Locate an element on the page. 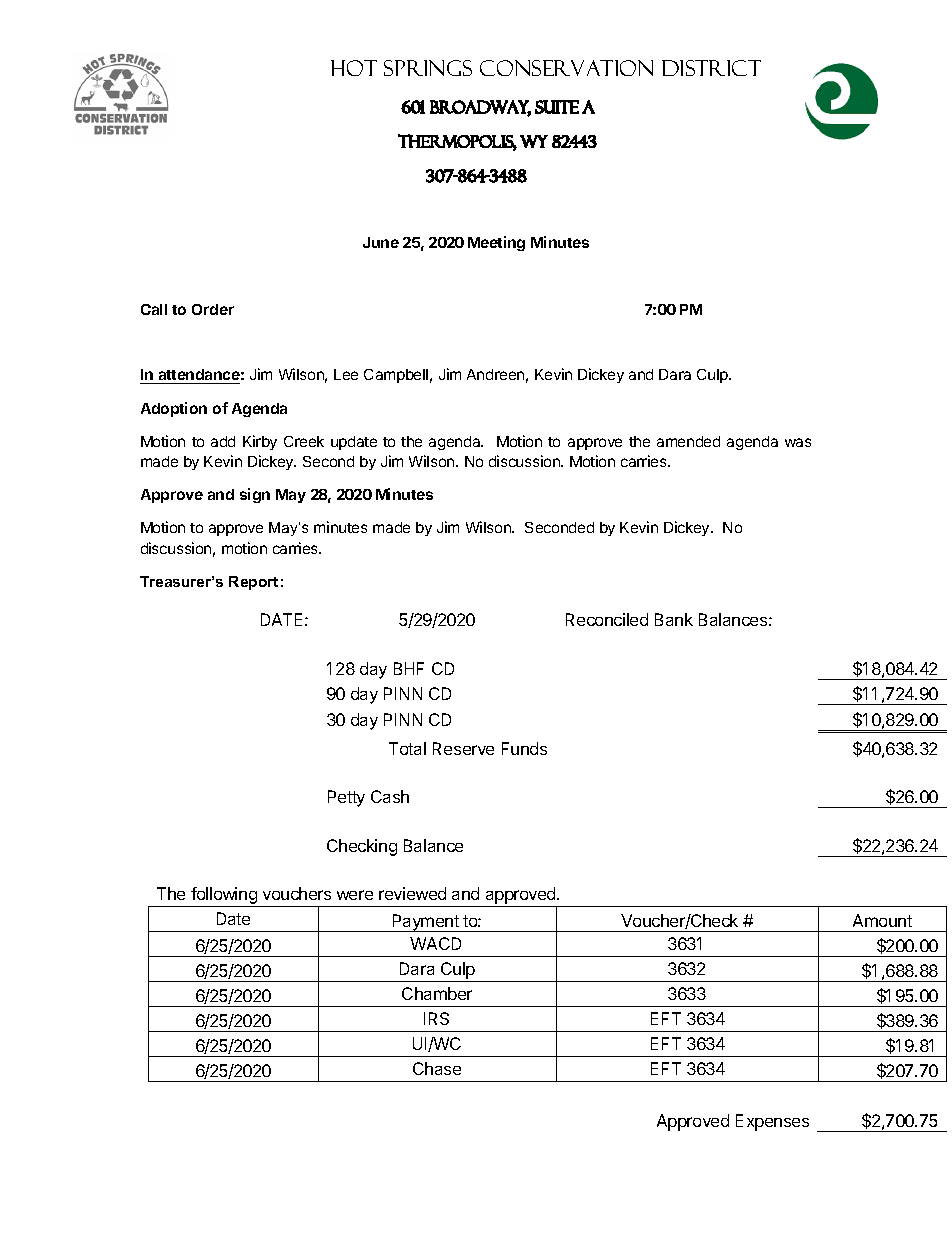 The image size is (952, 1233). Reconciled is located at coordinates (607, 619).
